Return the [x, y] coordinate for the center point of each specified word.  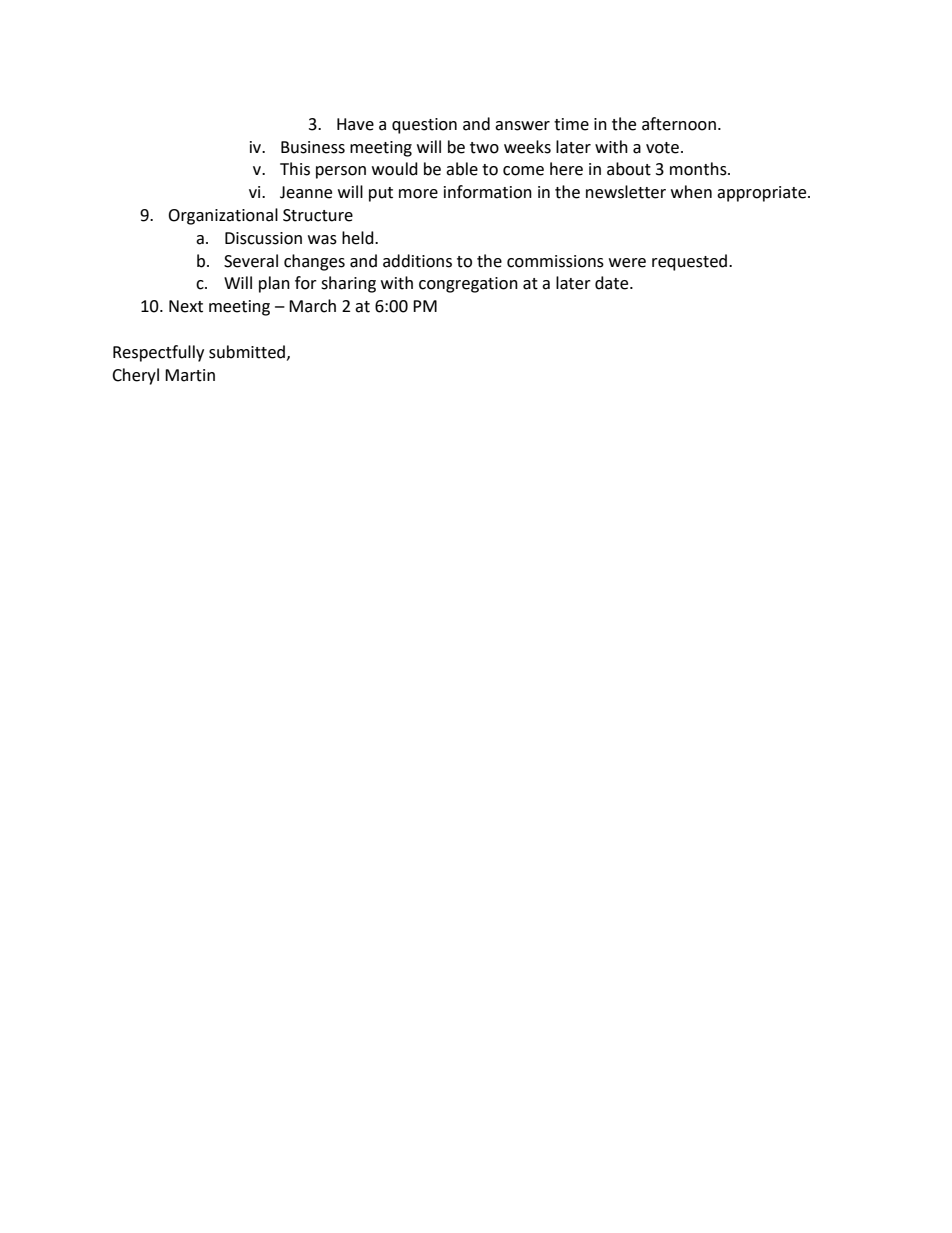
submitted [247, 352]
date [613, 283]
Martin [190, 375]
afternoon [679, 124]
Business [313, 147]
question [424, 126]
